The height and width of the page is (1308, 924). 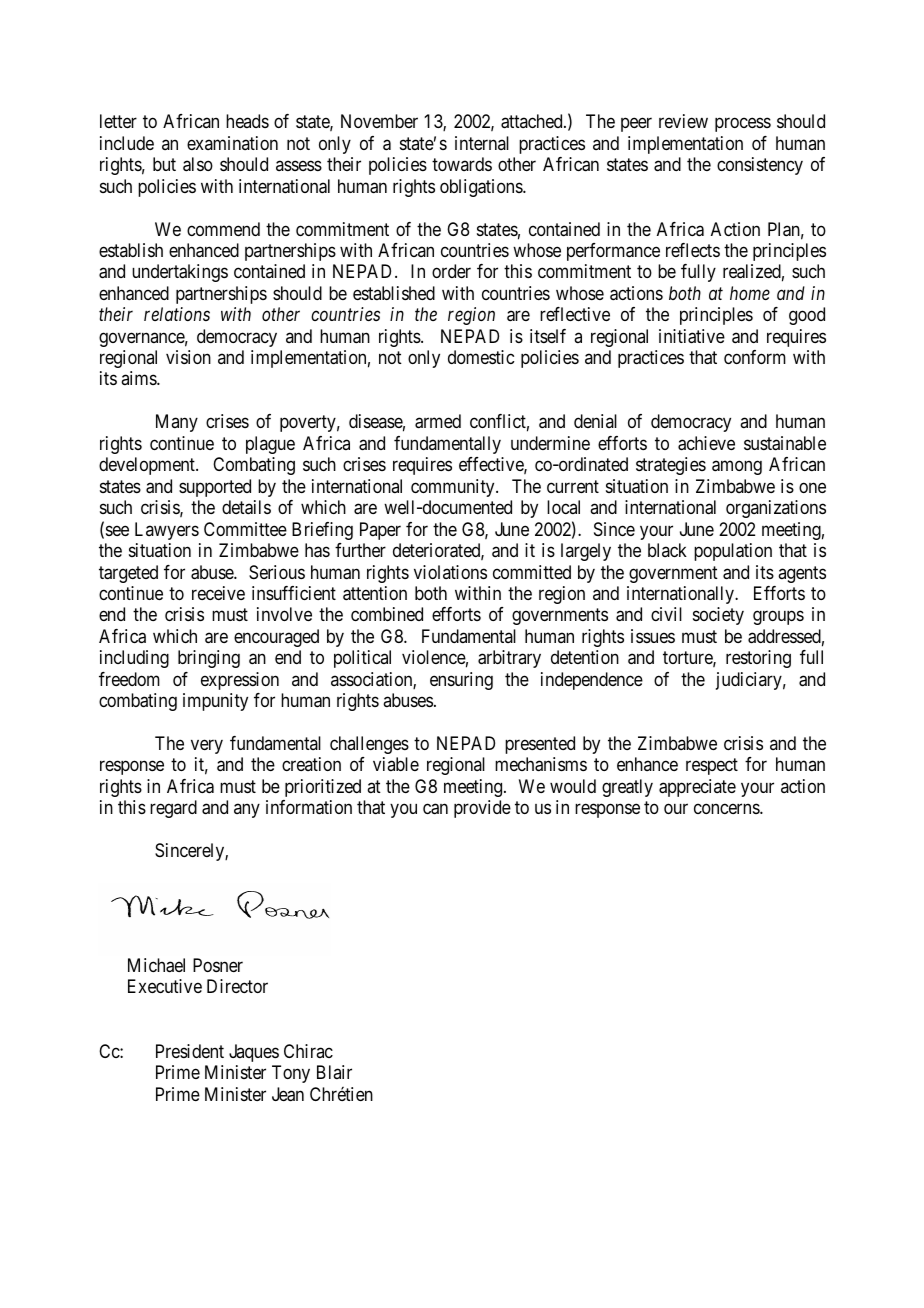 I want to click on also, so click(x=198, y=164).
